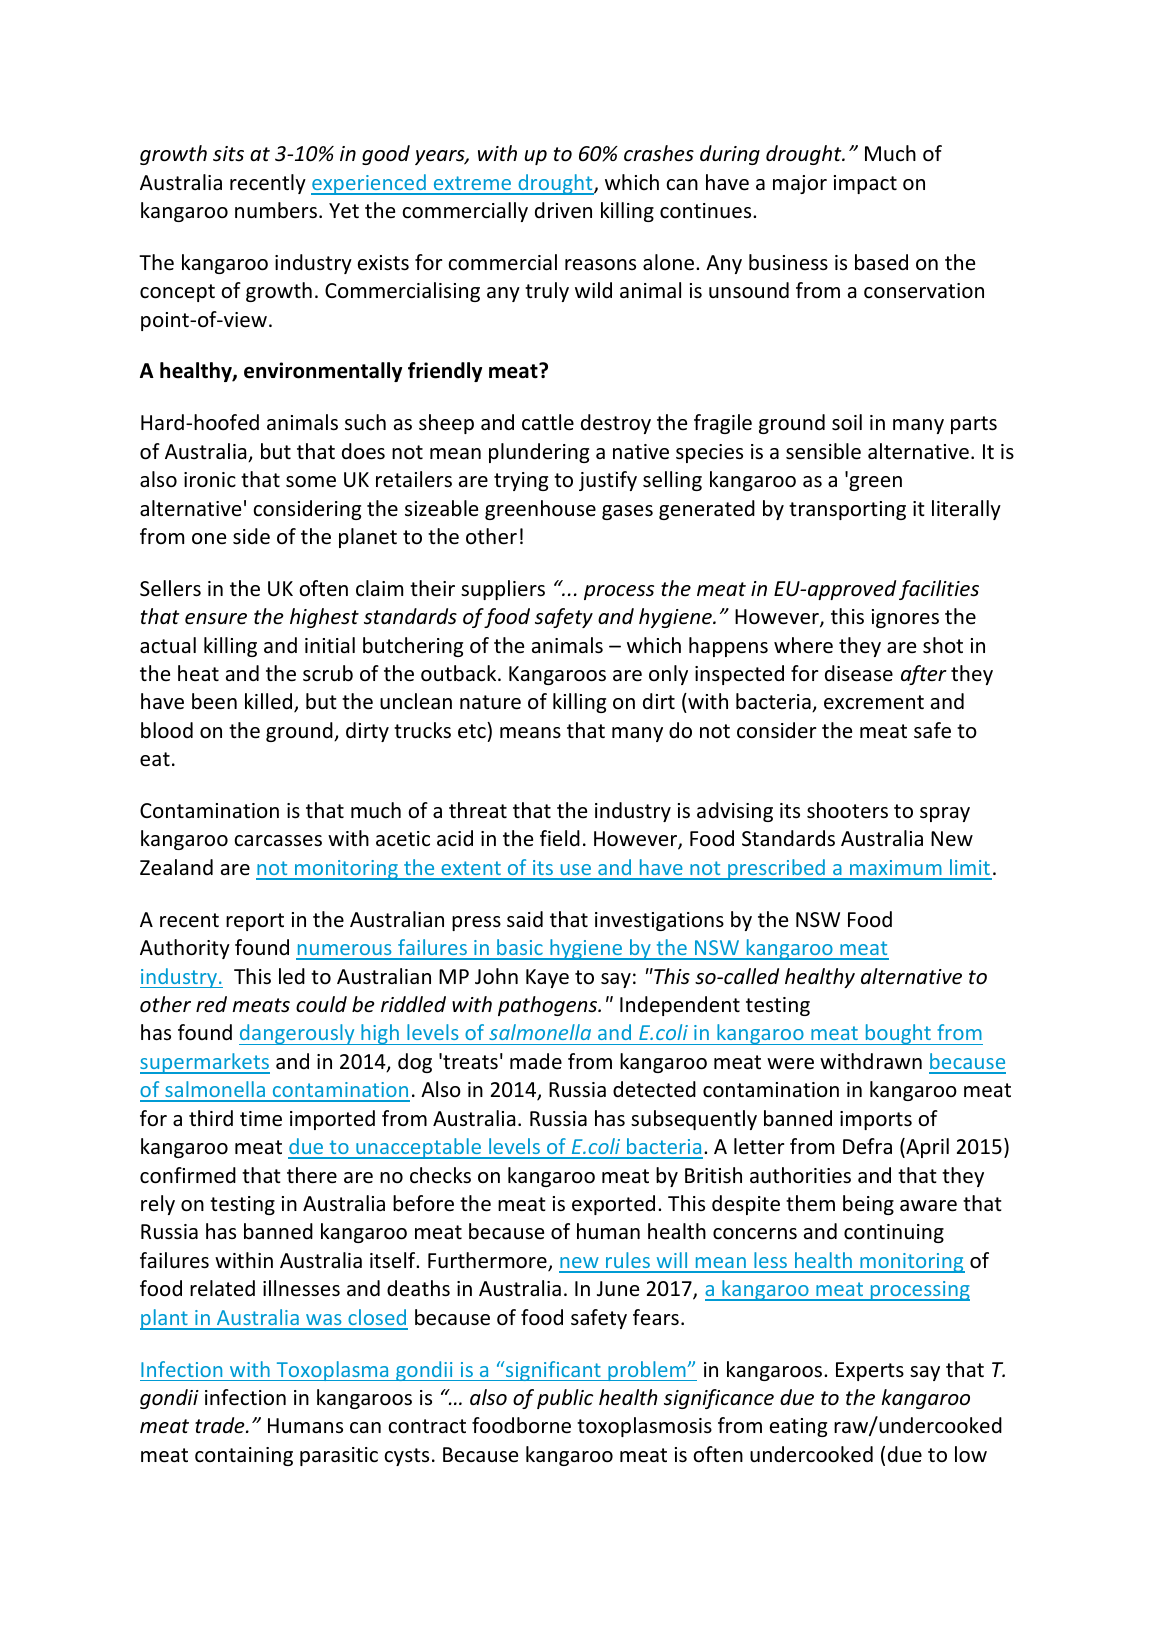 The width and height of the screenshot is (1155, 1634). Describe the element at coordinates (608, 481) in the screenshot. I see `justify` at that location.
